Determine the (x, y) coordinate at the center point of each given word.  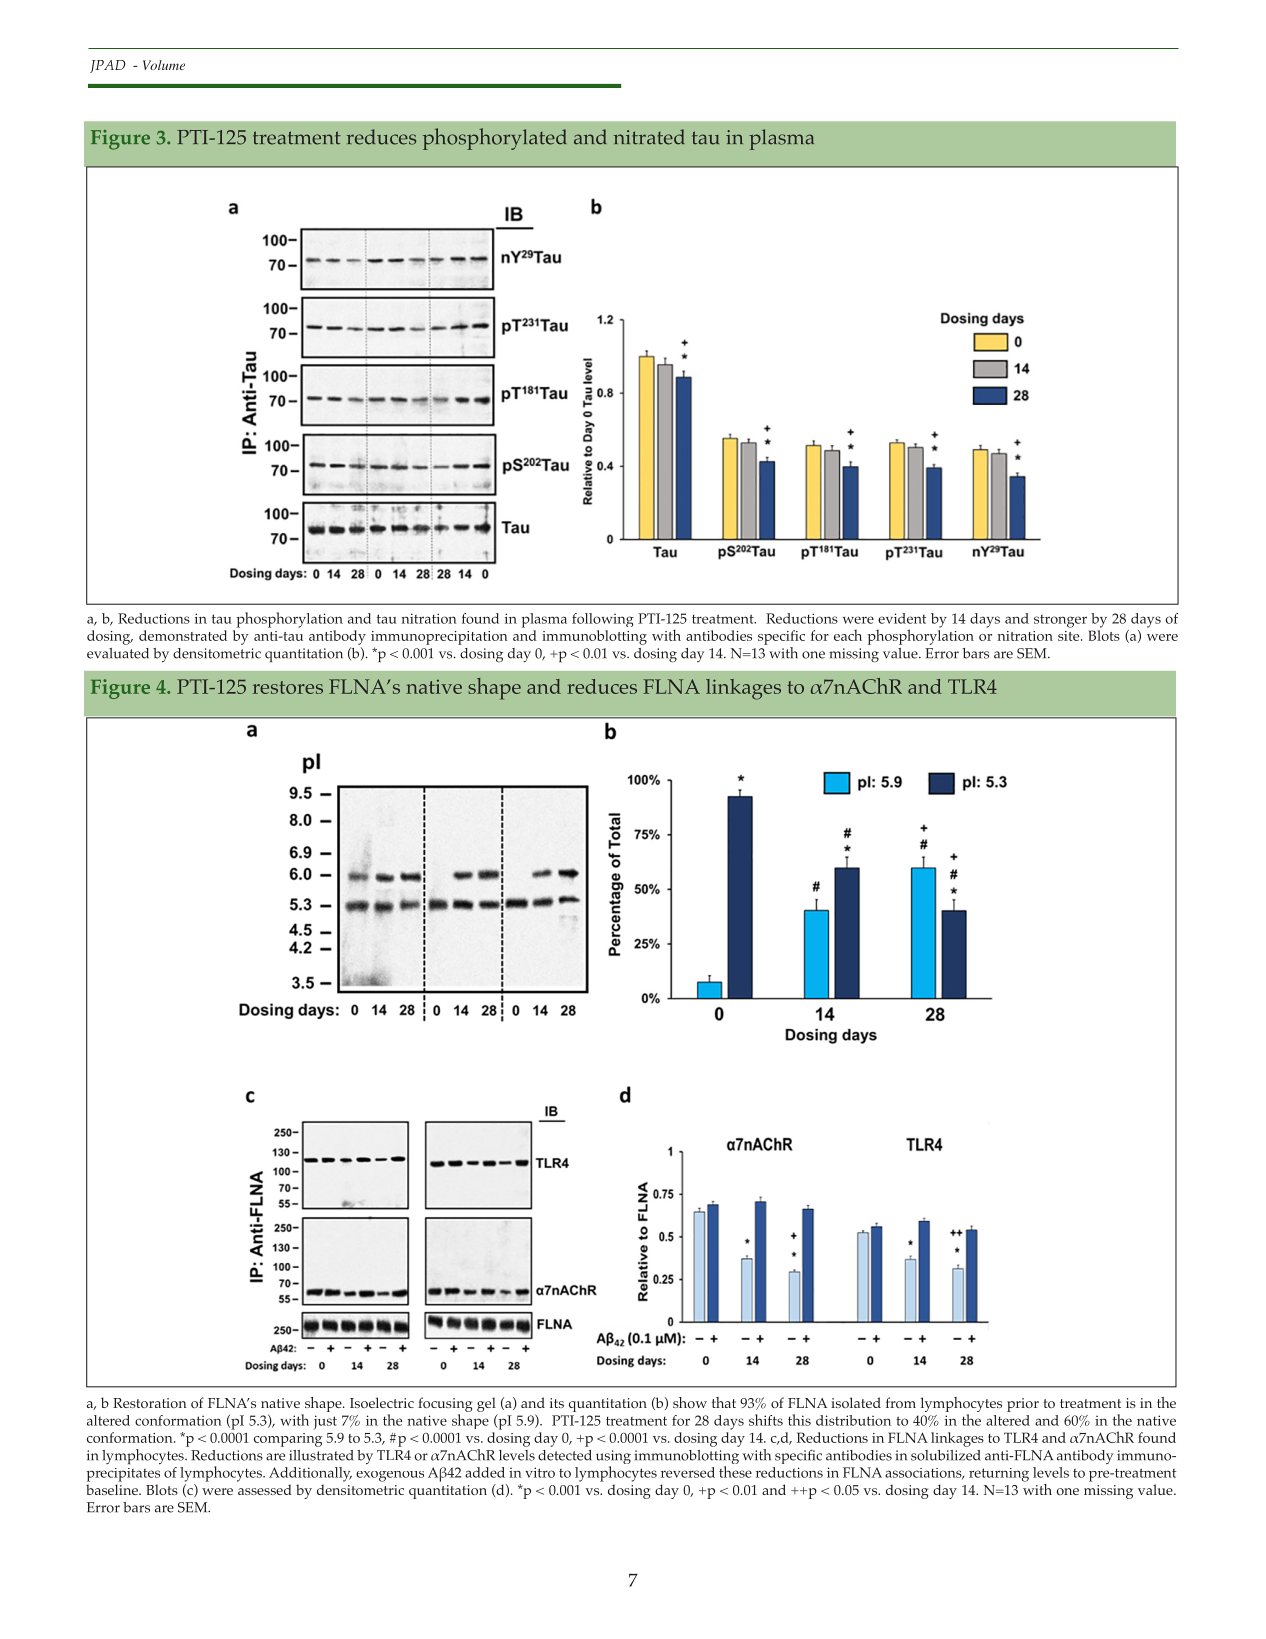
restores (288, 687)
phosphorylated (495, 139)
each (848, 635)
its (557, 1403)
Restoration (150, 1403)
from (901, 1402)
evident (902, 618)
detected (565, 1455)
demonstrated (183, 635)
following (603, 620)
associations (924, 1474)
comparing (288, 1440)
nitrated (649, 137)
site (1070, 636)
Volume (164, 65)
